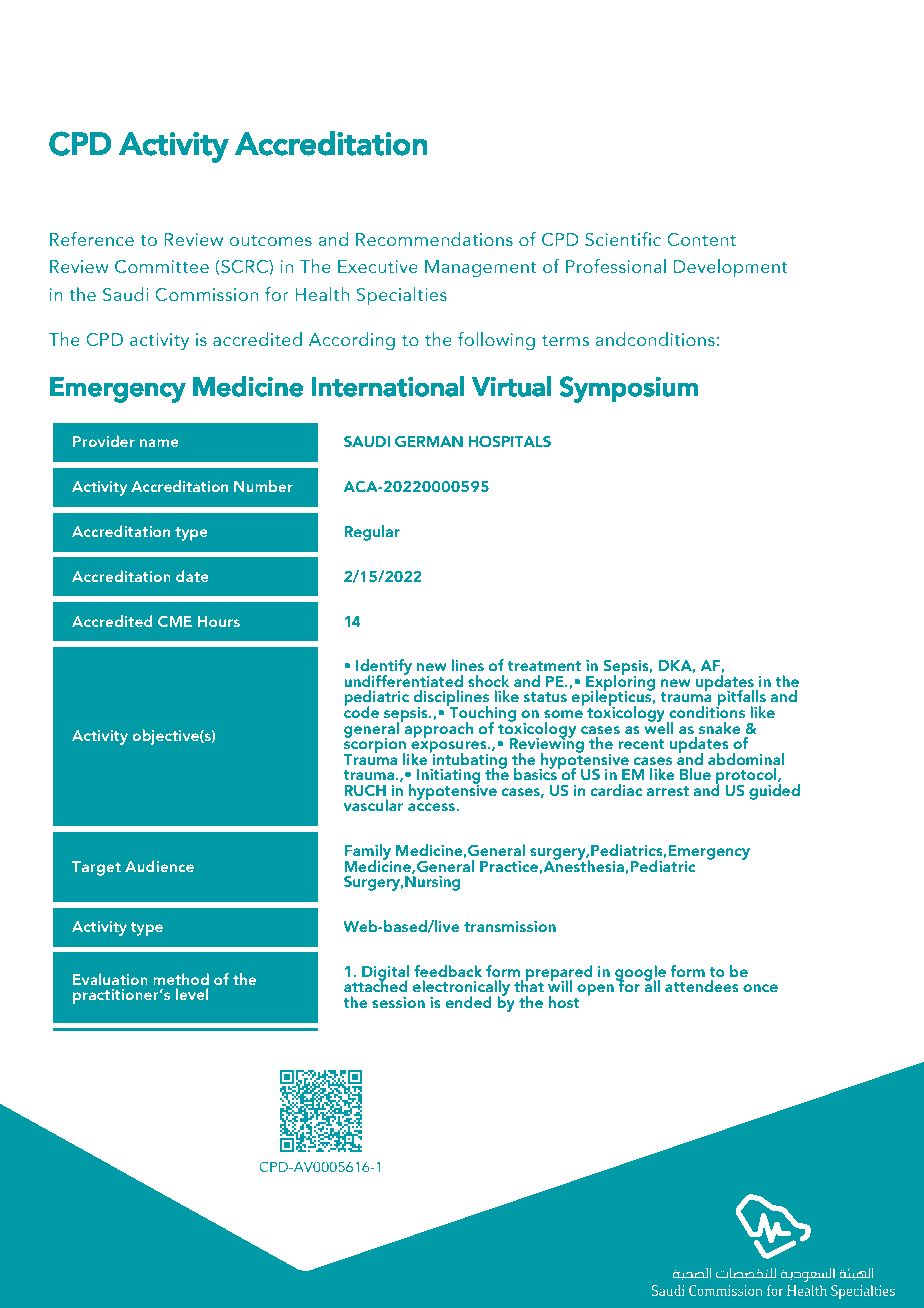 The image size is (924, 1308). I want to click on Recommendations, so click(434, 239).
